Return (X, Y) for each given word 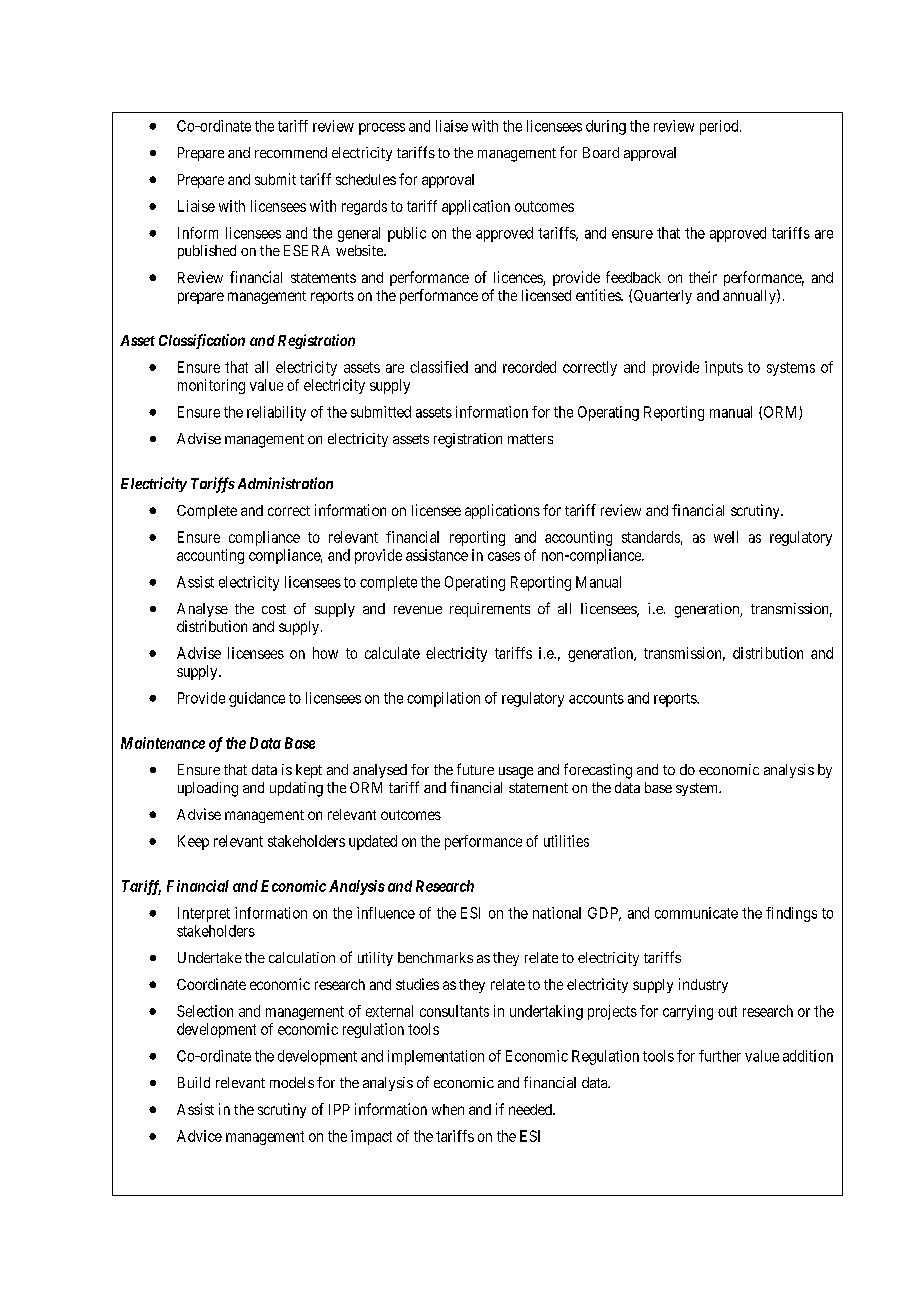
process (382, 129)
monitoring (211, 386)
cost (274, 609)
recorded (529, 367)
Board (601, 152)
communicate (696, 913)
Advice (199, 1136)
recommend (291, 152)
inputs (724, 368)
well (726, 537)
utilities (566, 841)
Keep (193, 842)
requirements (490, 610)
